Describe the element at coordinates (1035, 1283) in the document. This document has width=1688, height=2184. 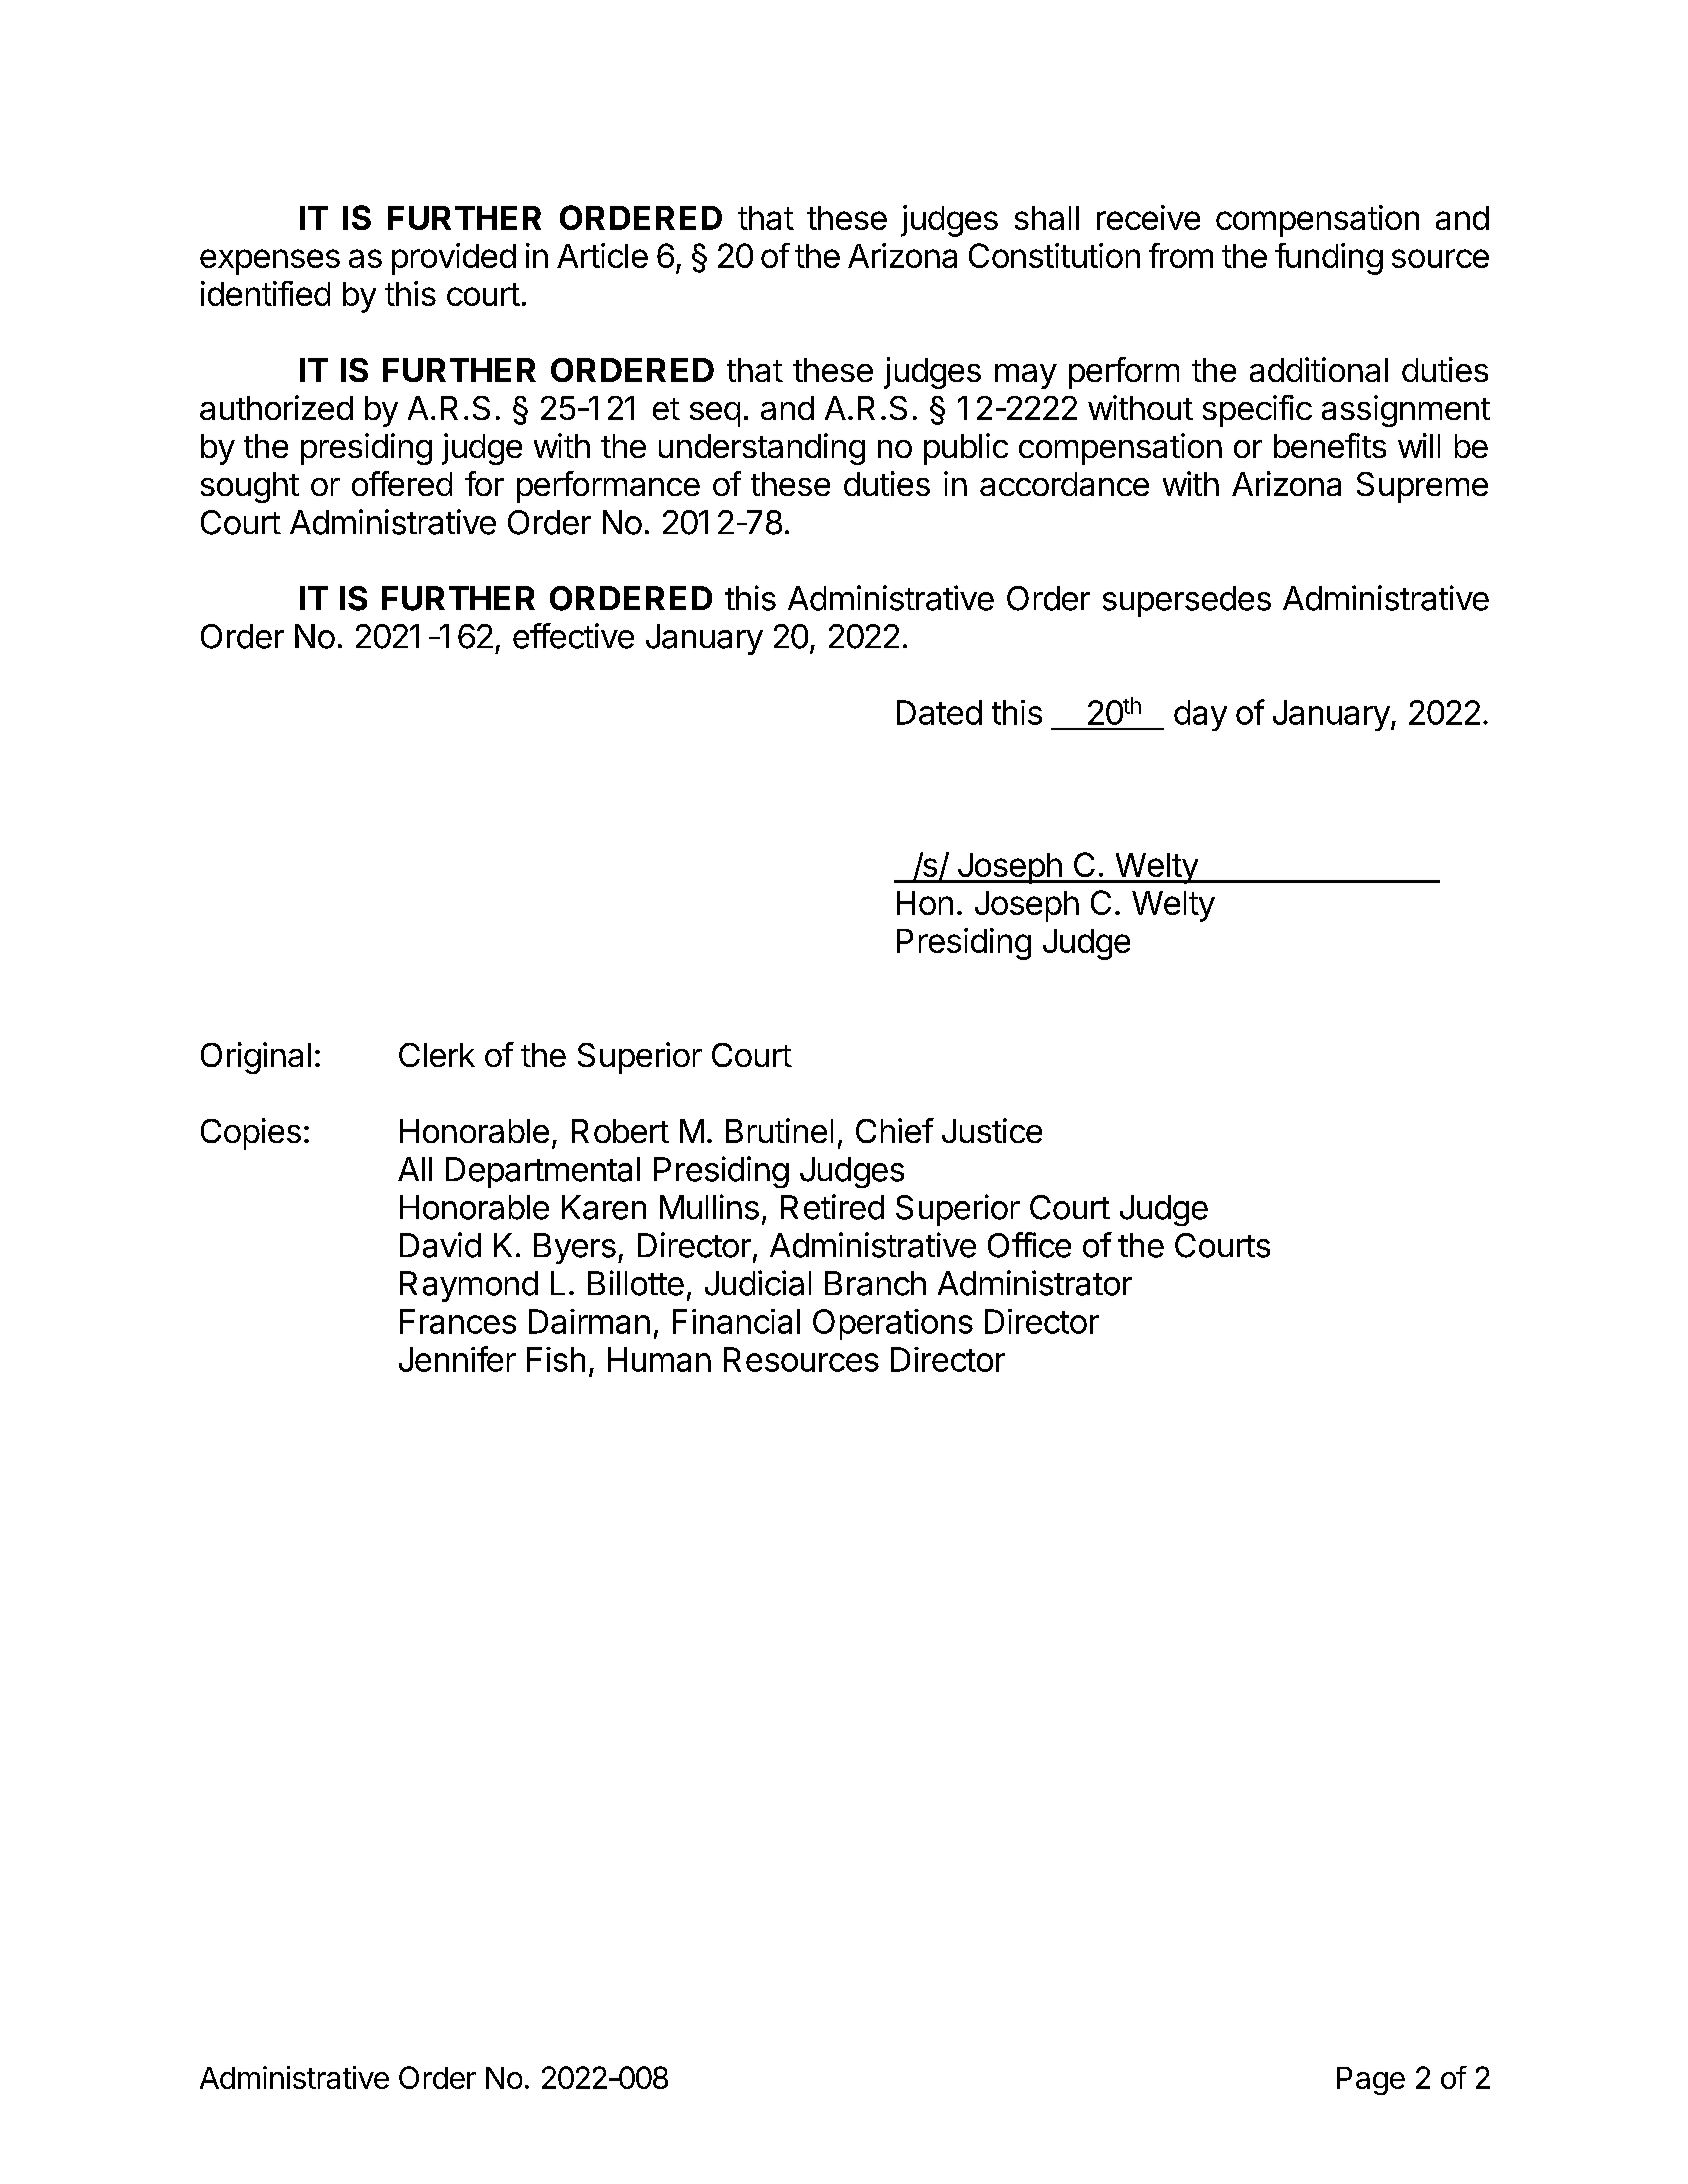
I see `Administrator` at that location.
